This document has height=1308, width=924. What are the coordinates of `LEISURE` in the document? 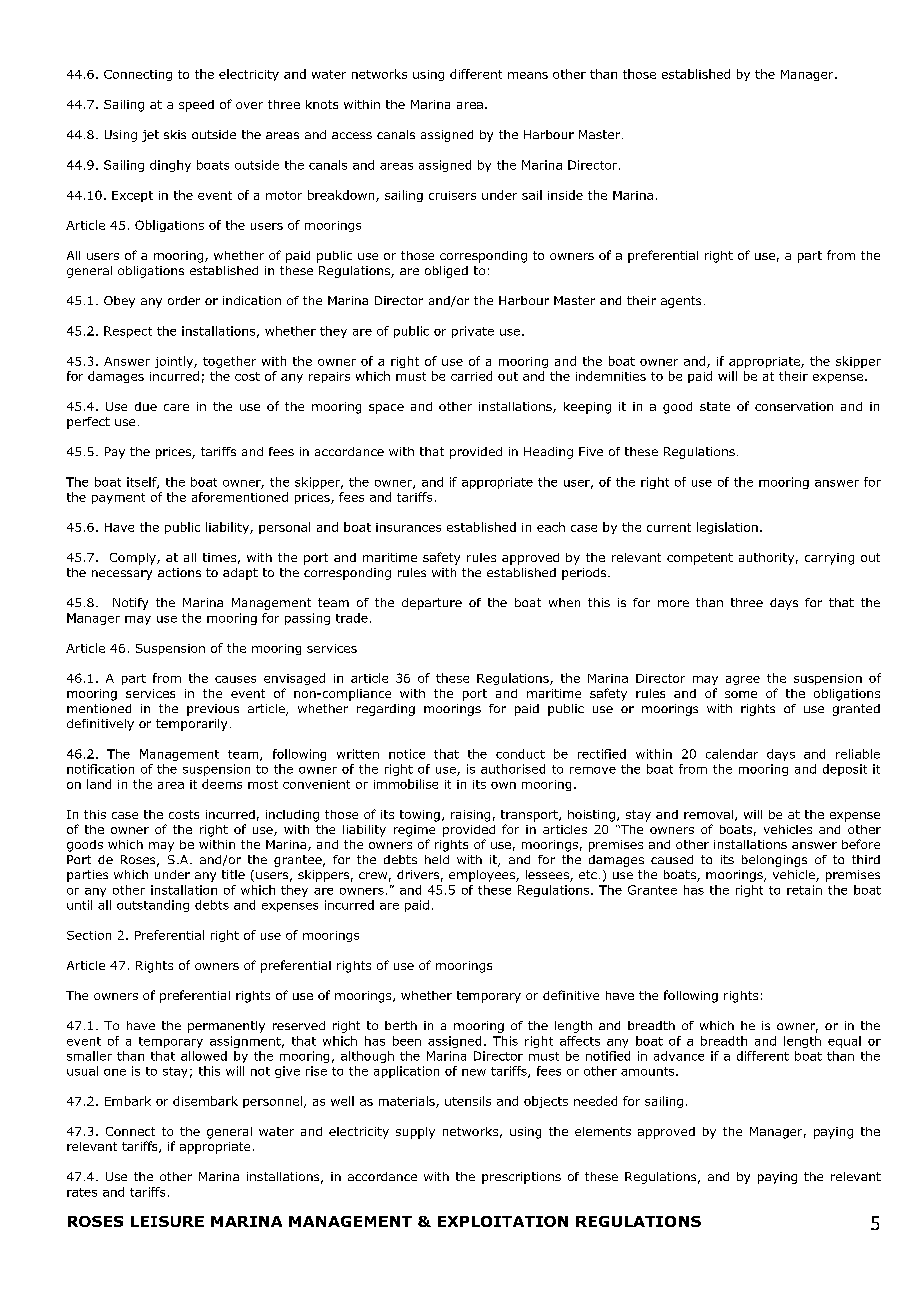 It's located at (167, 1221).
